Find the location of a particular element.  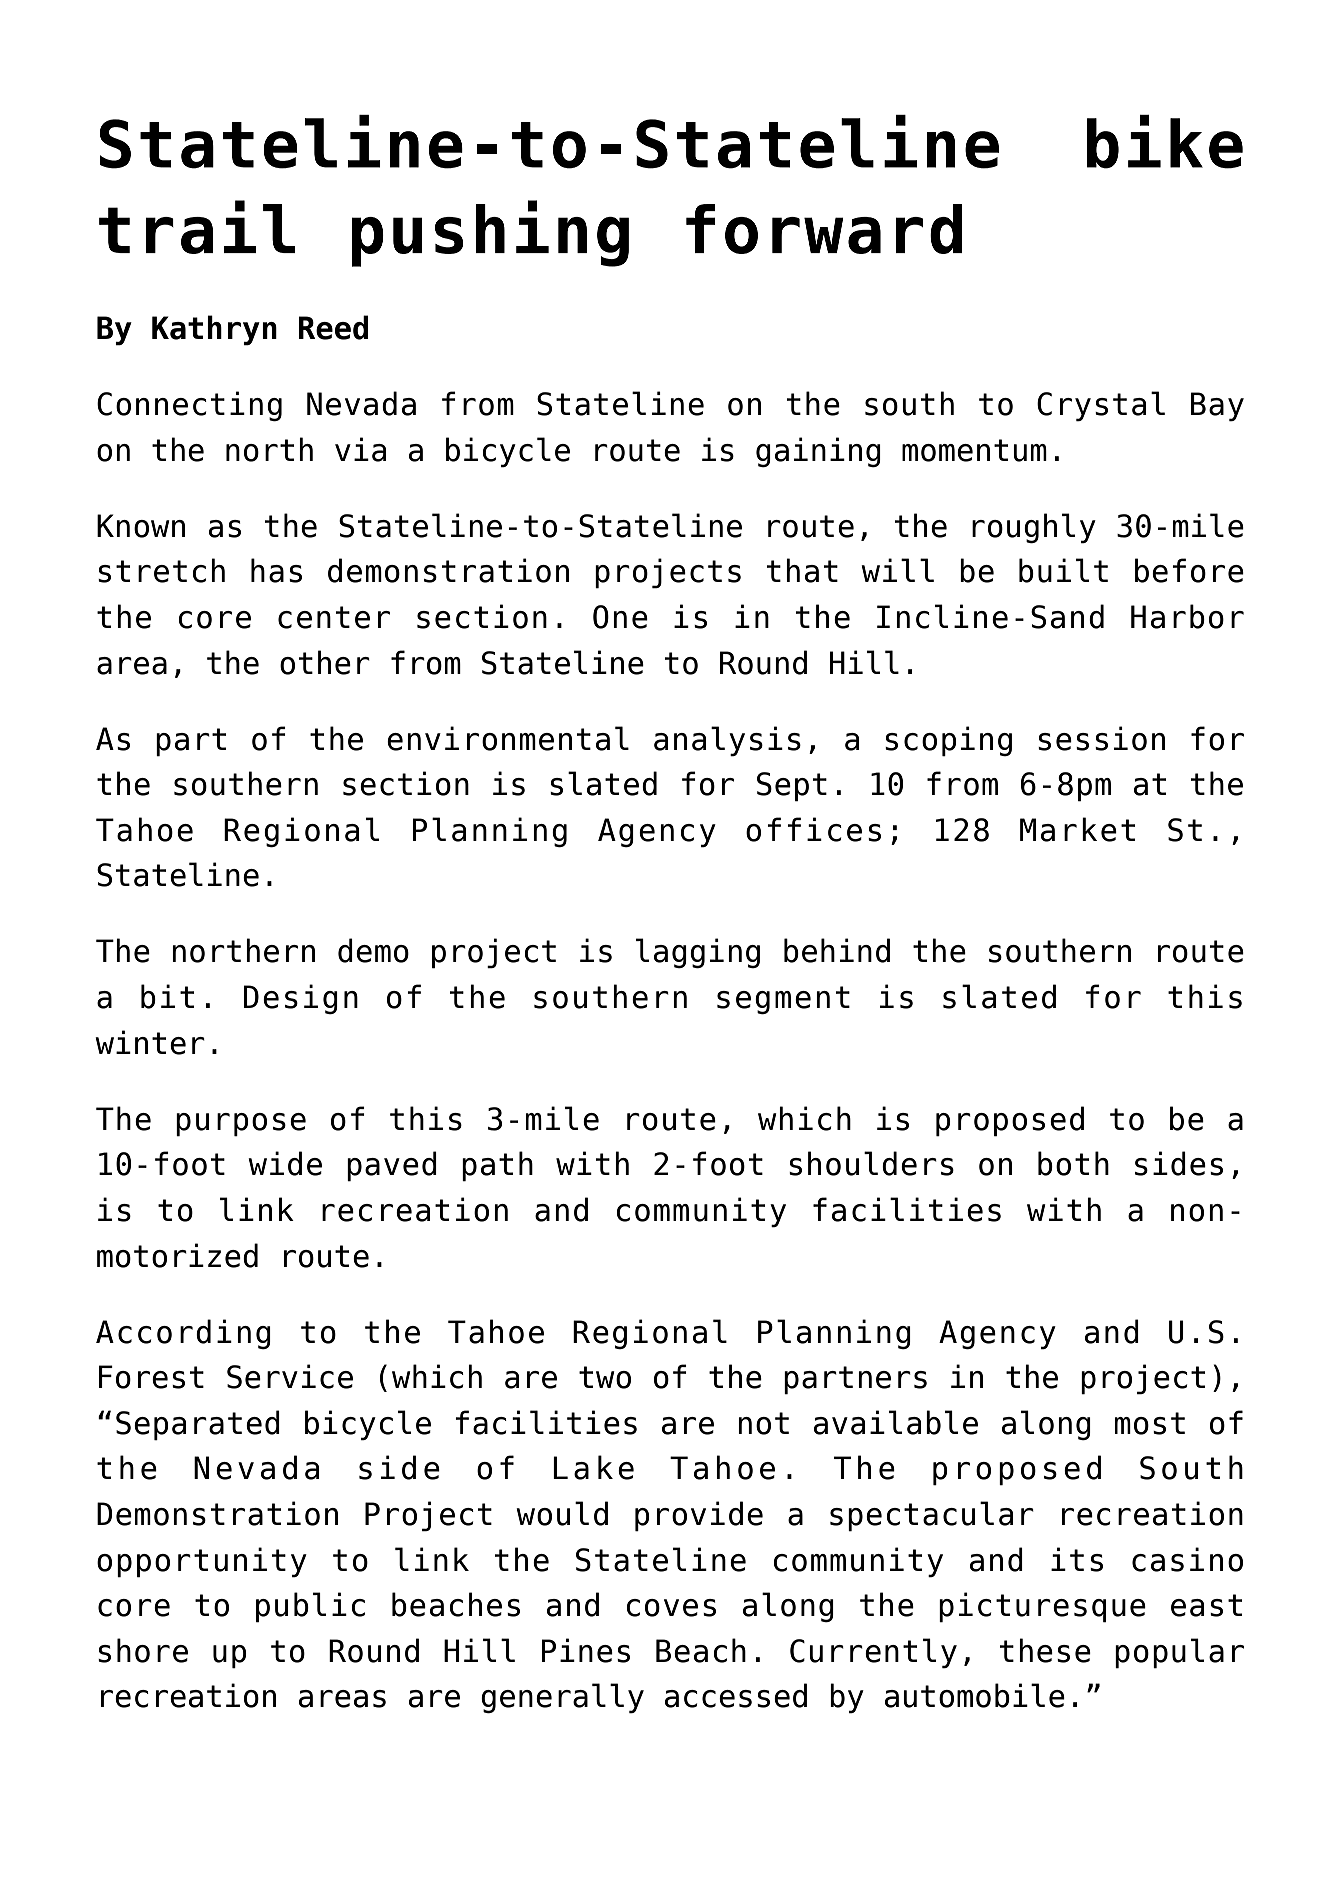

path is located at coordinates (497, 1166).
